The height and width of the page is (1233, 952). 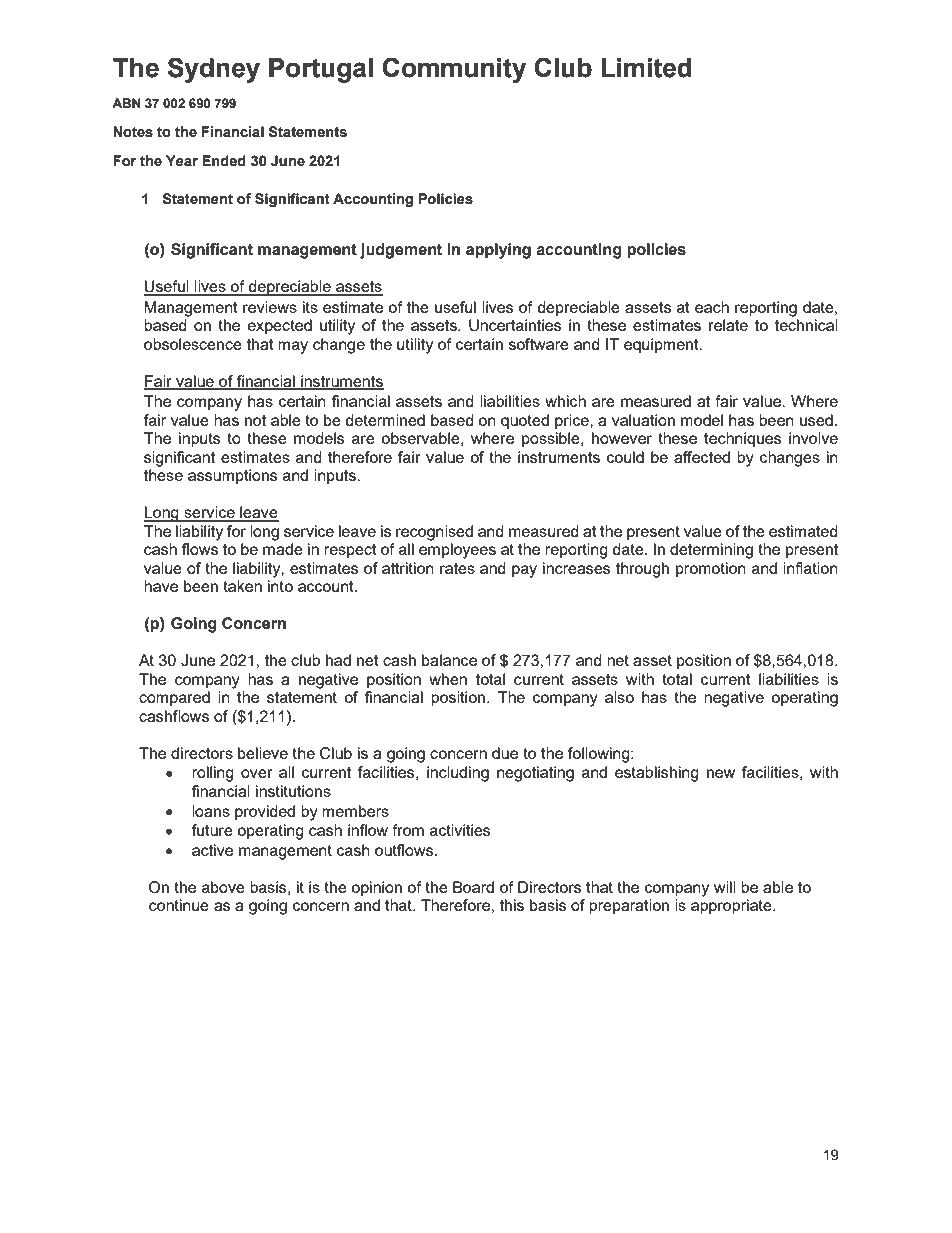 What do you see at coordinates (725, 887) in the page?
I see `will` at bounding box center [725, 887].
